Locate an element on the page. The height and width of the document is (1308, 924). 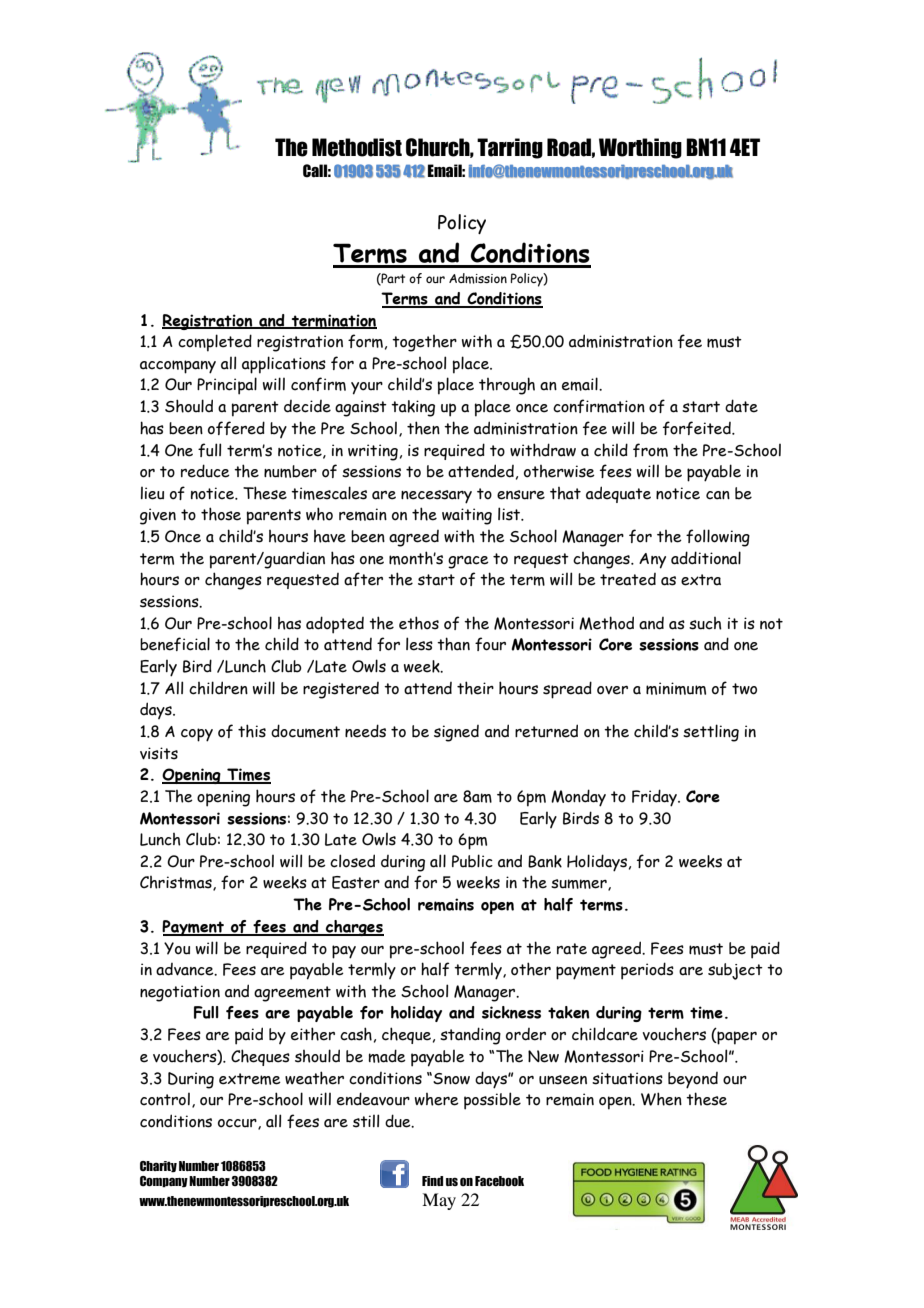
When is located at coordinates (661, 1099).
